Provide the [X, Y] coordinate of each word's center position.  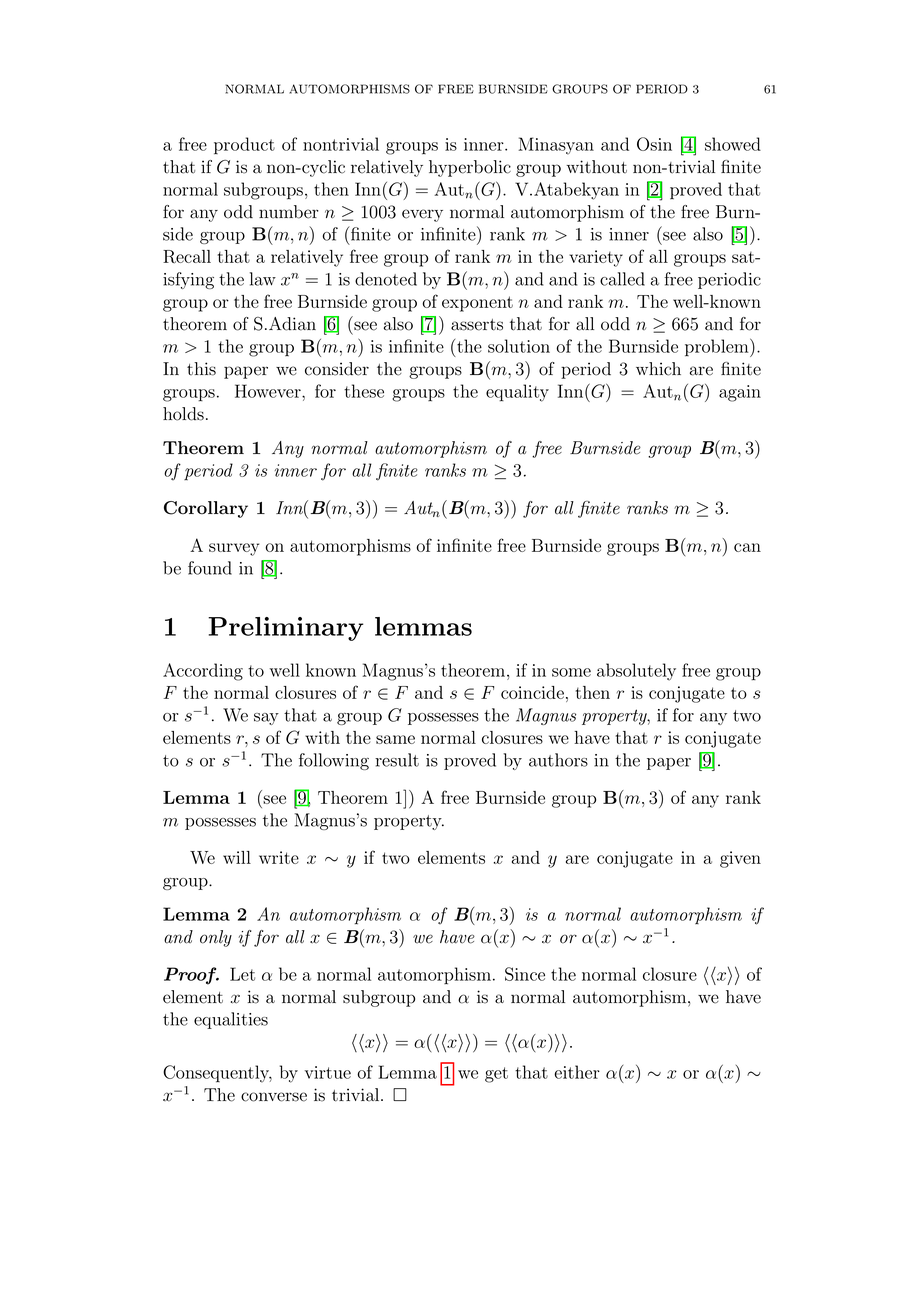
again [740, 393]
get [496, 1075]
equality [517, 393]
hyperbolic [470, 168]
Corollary [206, 509]
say [266, 719]
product [244, 146]
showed [733, 144]
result [397, 760]
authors [558, 760]
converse [274, 1097]
